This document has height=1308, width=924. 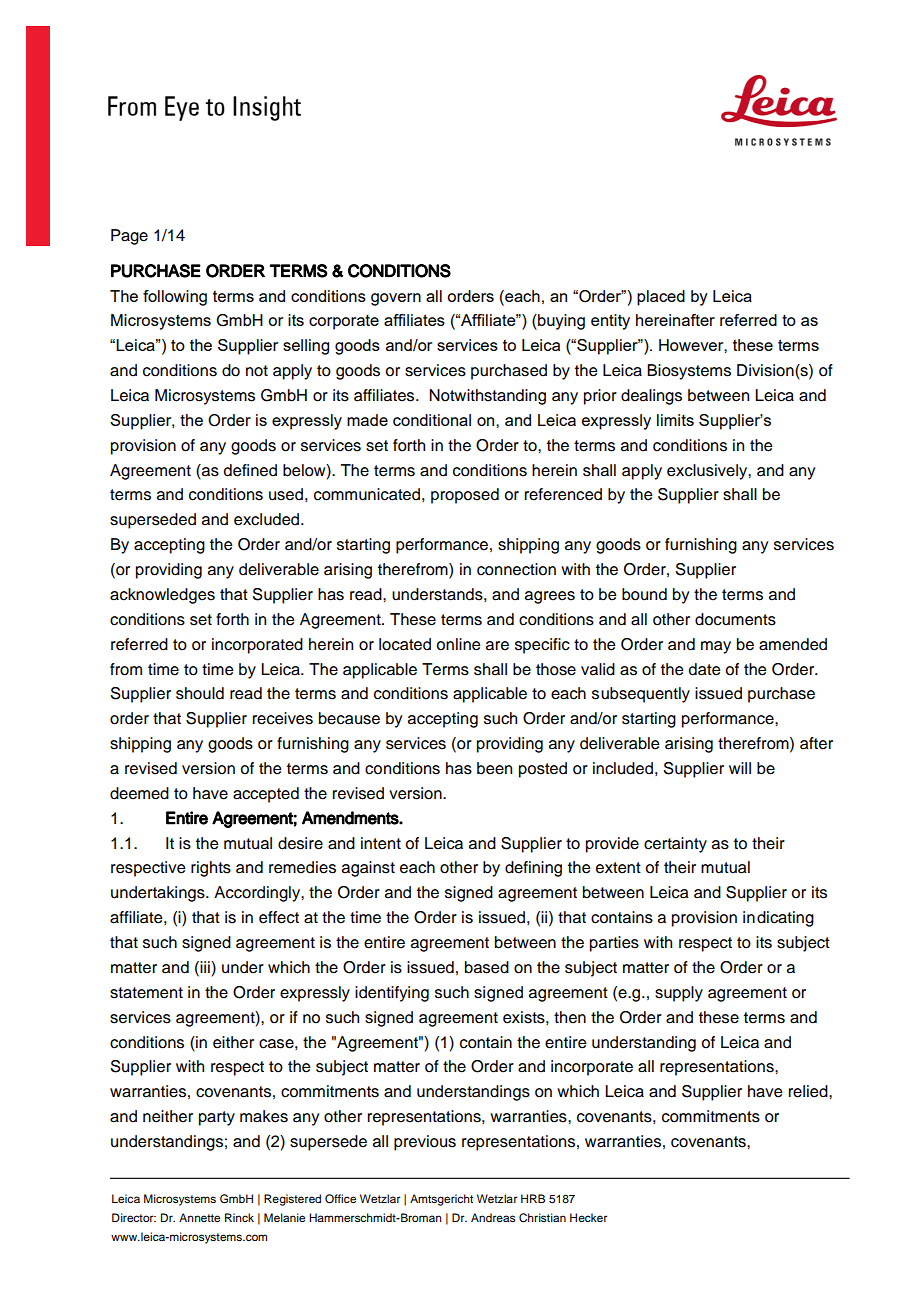 What do you see at coordinates (661, 298) in the document?
I see `placed` at bounding box center [661, 298].
